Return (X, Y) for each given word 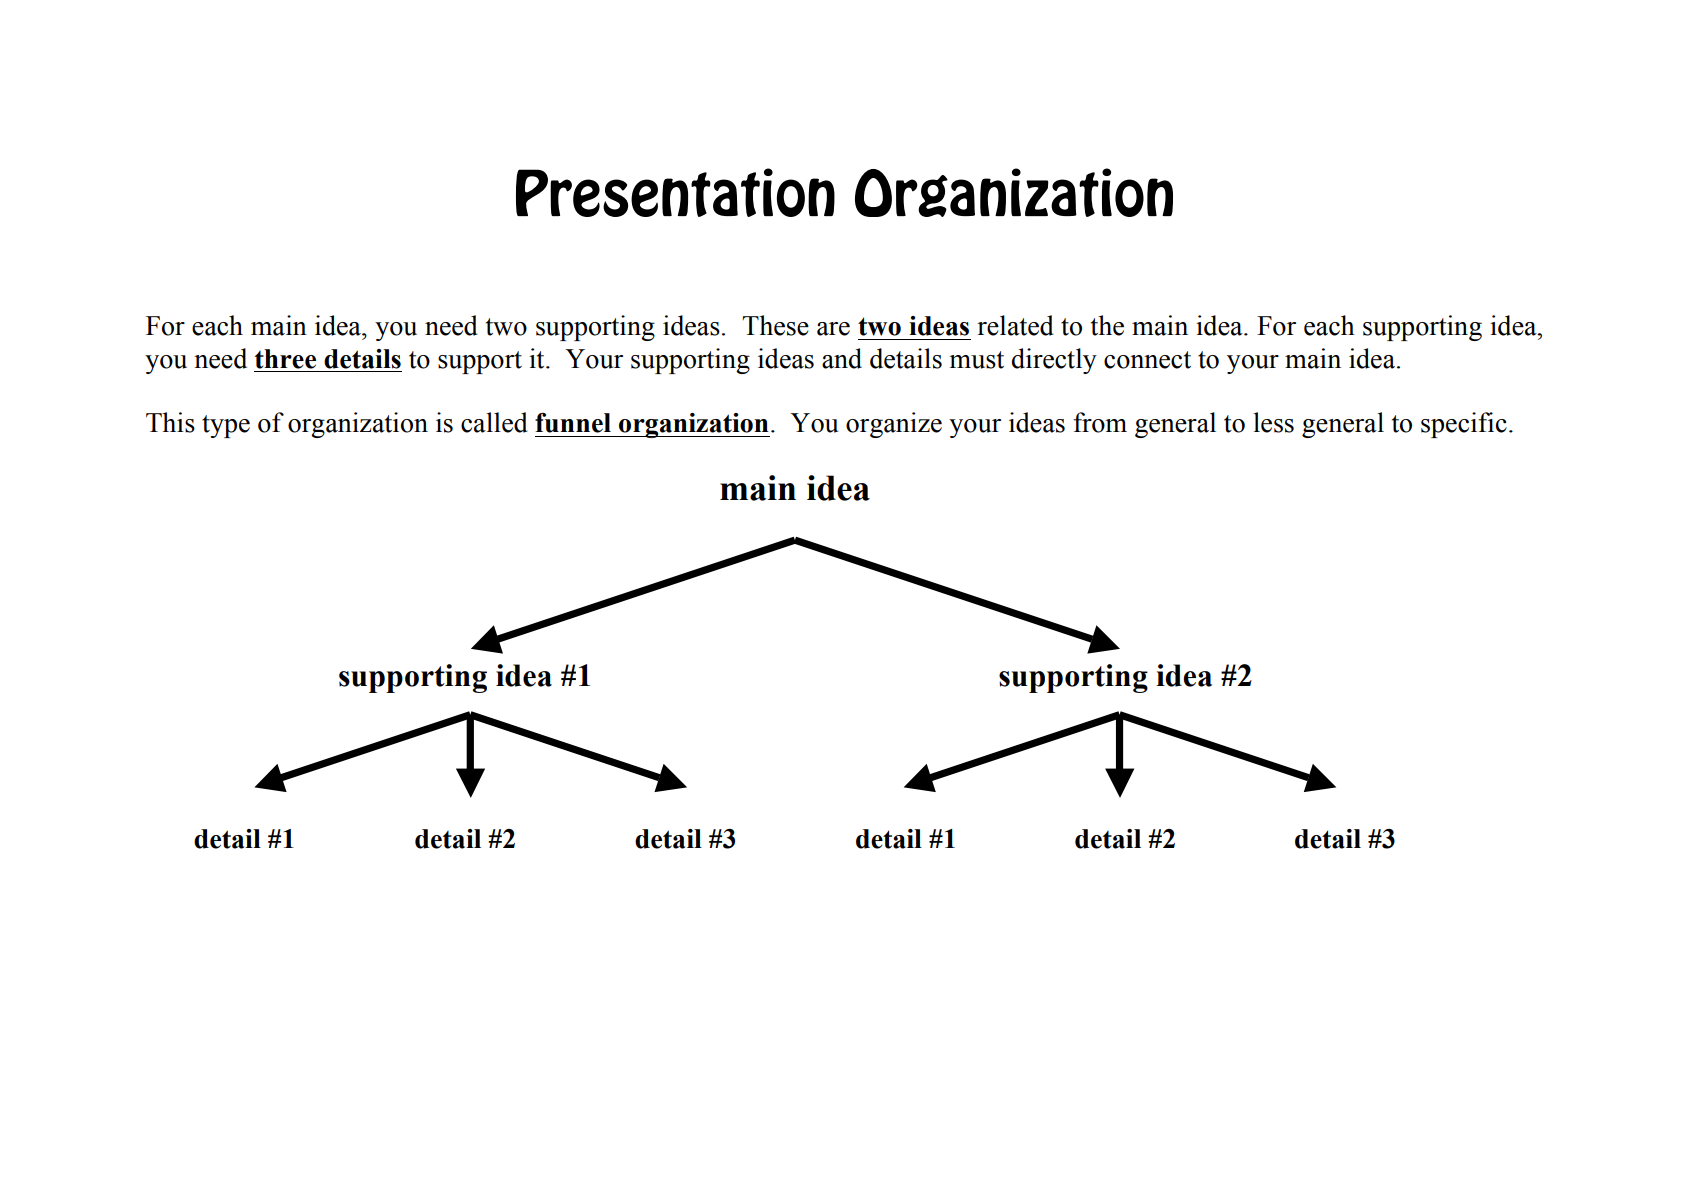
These (775, 325)
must (976, 360)
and (842, 358)
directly (1054, 361)
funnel (573, 423)
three (285, 359)
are (833, 329)
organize (894, 425)
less (1273, 422)
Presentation (675, 192)
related (1015, 325)
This (170, 422)
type (226, 426)
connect (1147, 360)
